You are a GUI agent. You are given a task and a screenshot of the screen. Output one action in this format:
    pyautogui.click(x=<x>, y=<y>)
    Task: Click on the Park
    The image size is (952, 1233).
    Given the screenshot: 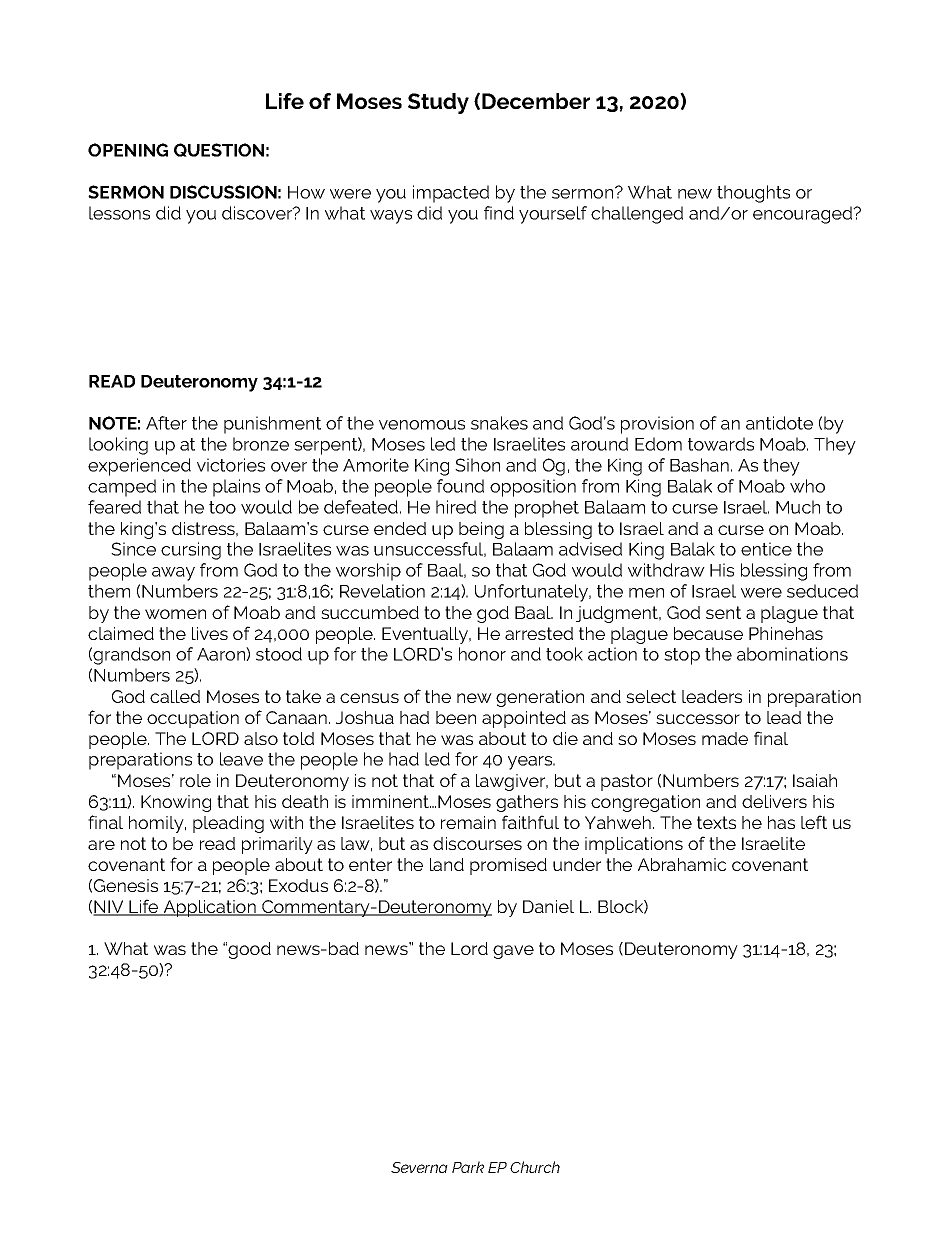 What is the action you would take?
    pyautogui.click(x=468, y=1167)
